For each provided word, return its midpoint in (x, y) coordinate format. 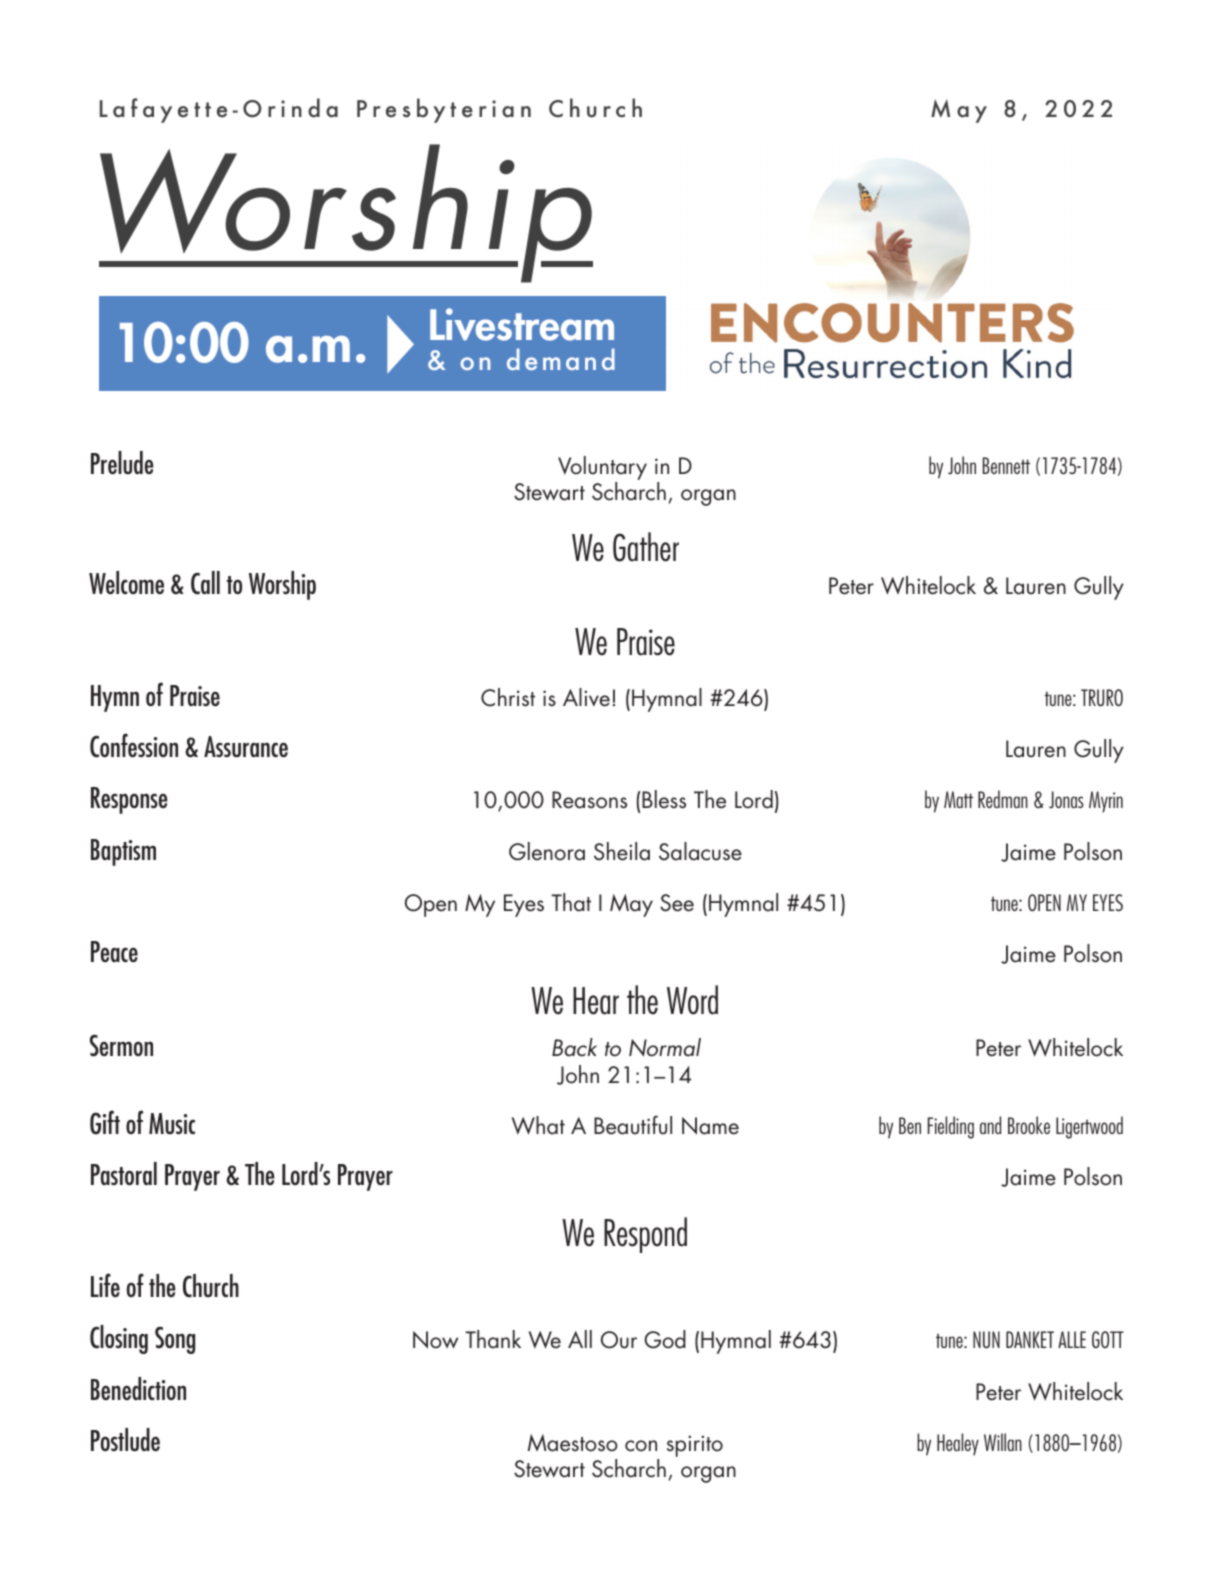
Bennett (1006, 465)
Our (619, 1340)
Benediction (138, 1388)
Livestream (522, 324)
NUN (986, 1339)
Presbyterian (444, 110)
